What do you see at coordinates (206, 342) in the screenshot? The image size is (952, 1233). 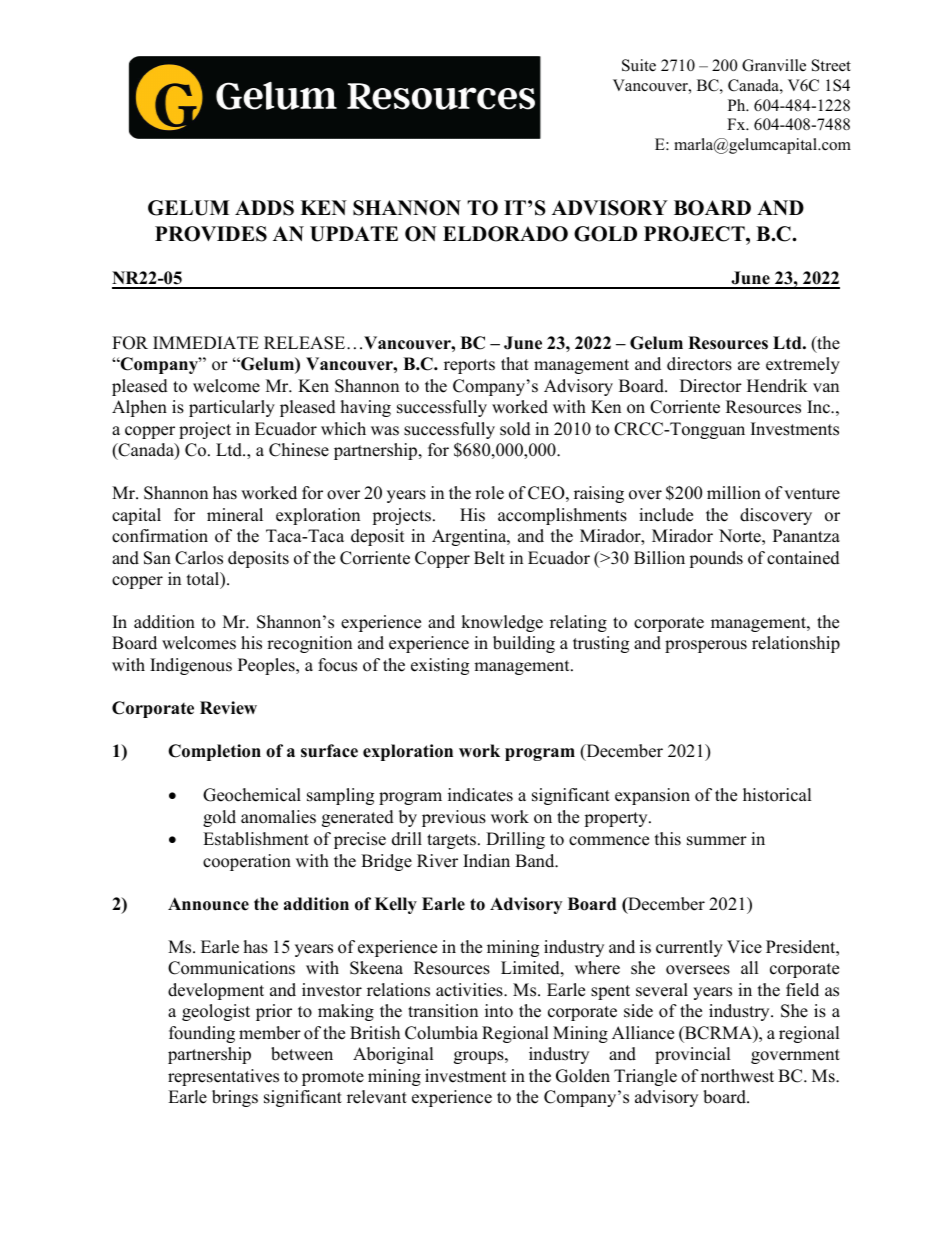 I see `IMMEDIATE` at bounding box center [206, 342].
